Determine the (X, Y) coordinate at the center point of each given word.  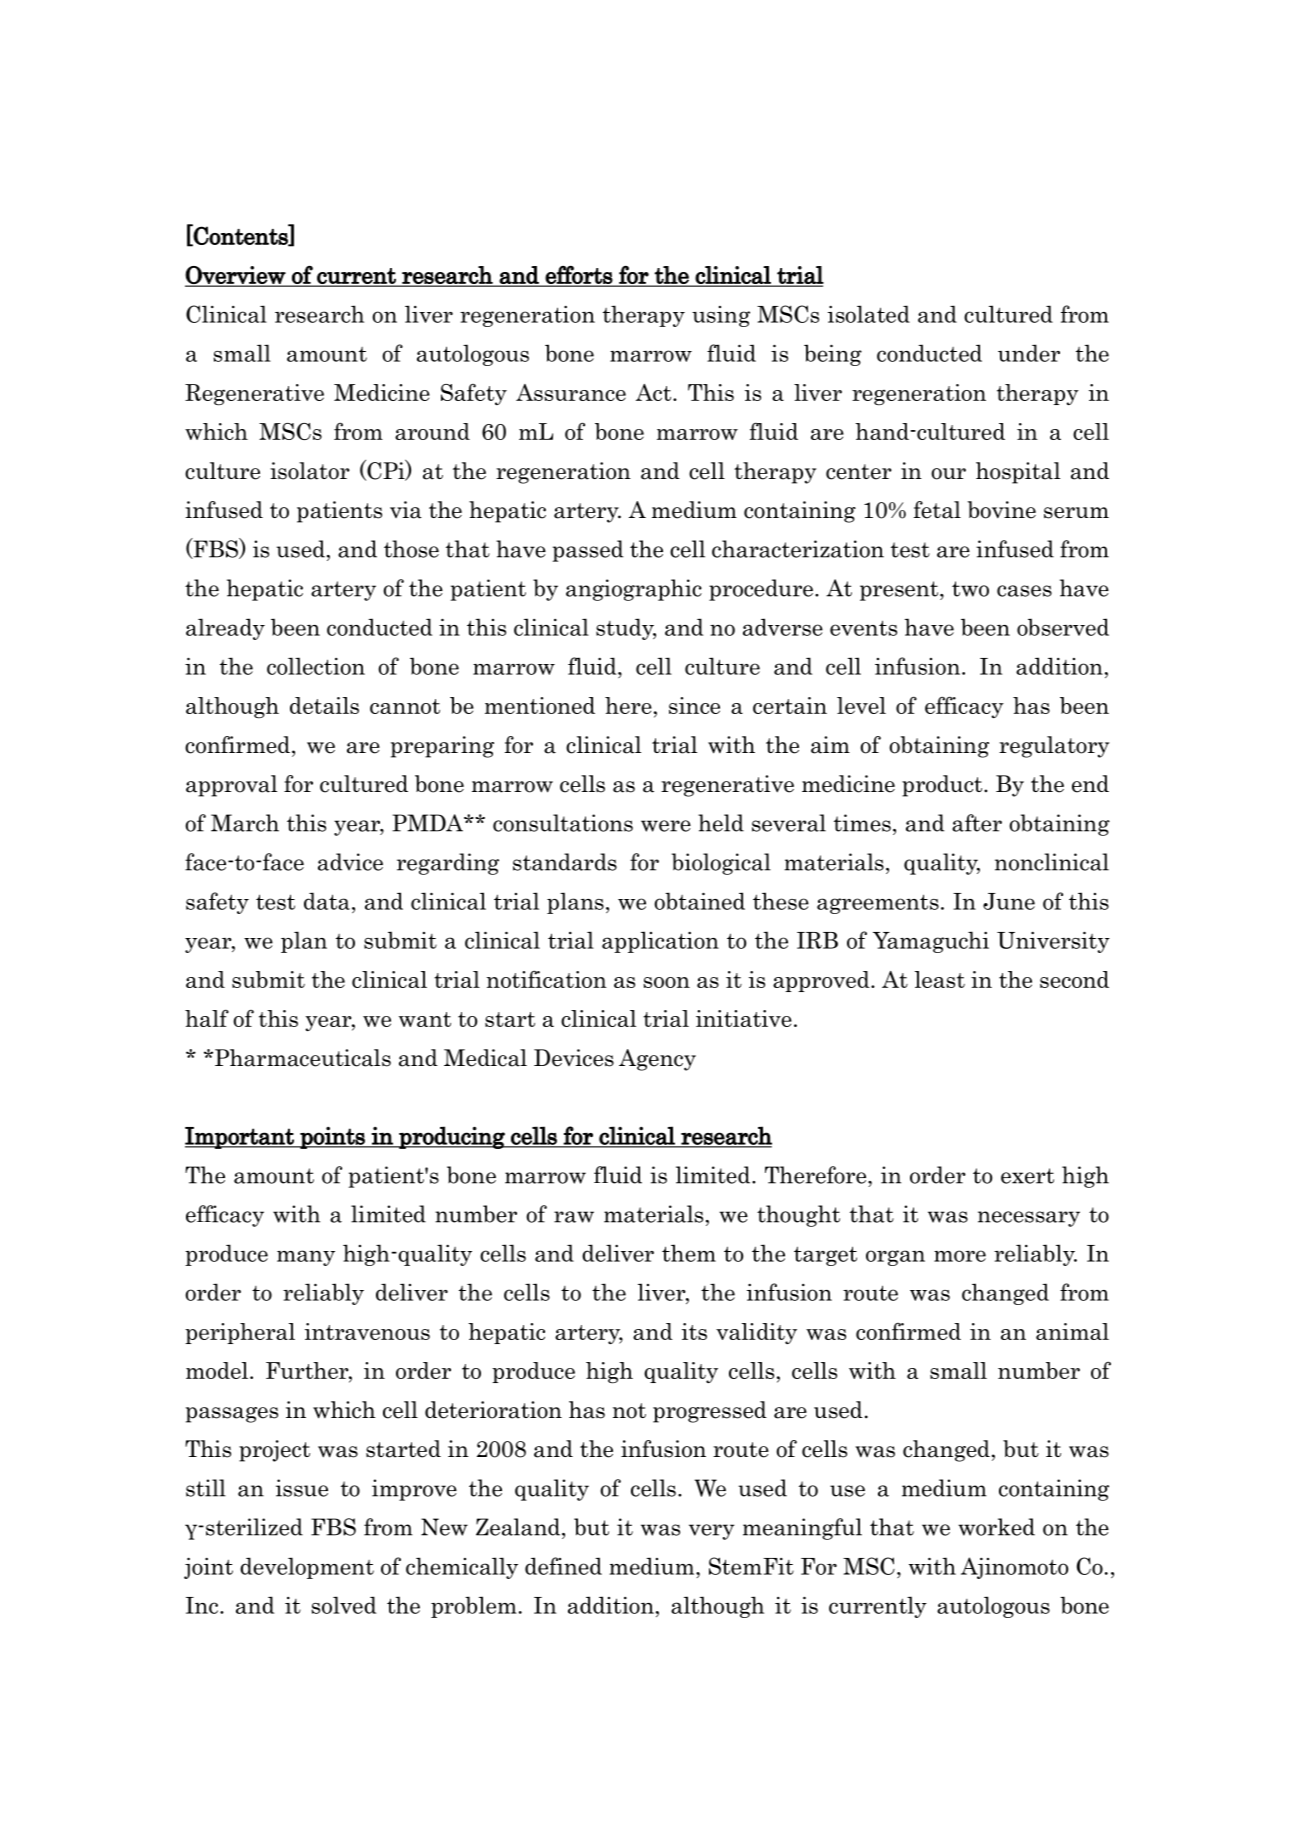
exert (1027, 1176)
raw (574, 1217)
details (324, 705)
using (721, 316)
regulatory (1054, 747)
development (307, 1568)
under (1029, 353)
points (332, 1138)
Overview (236, 276)
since (694, 705)
